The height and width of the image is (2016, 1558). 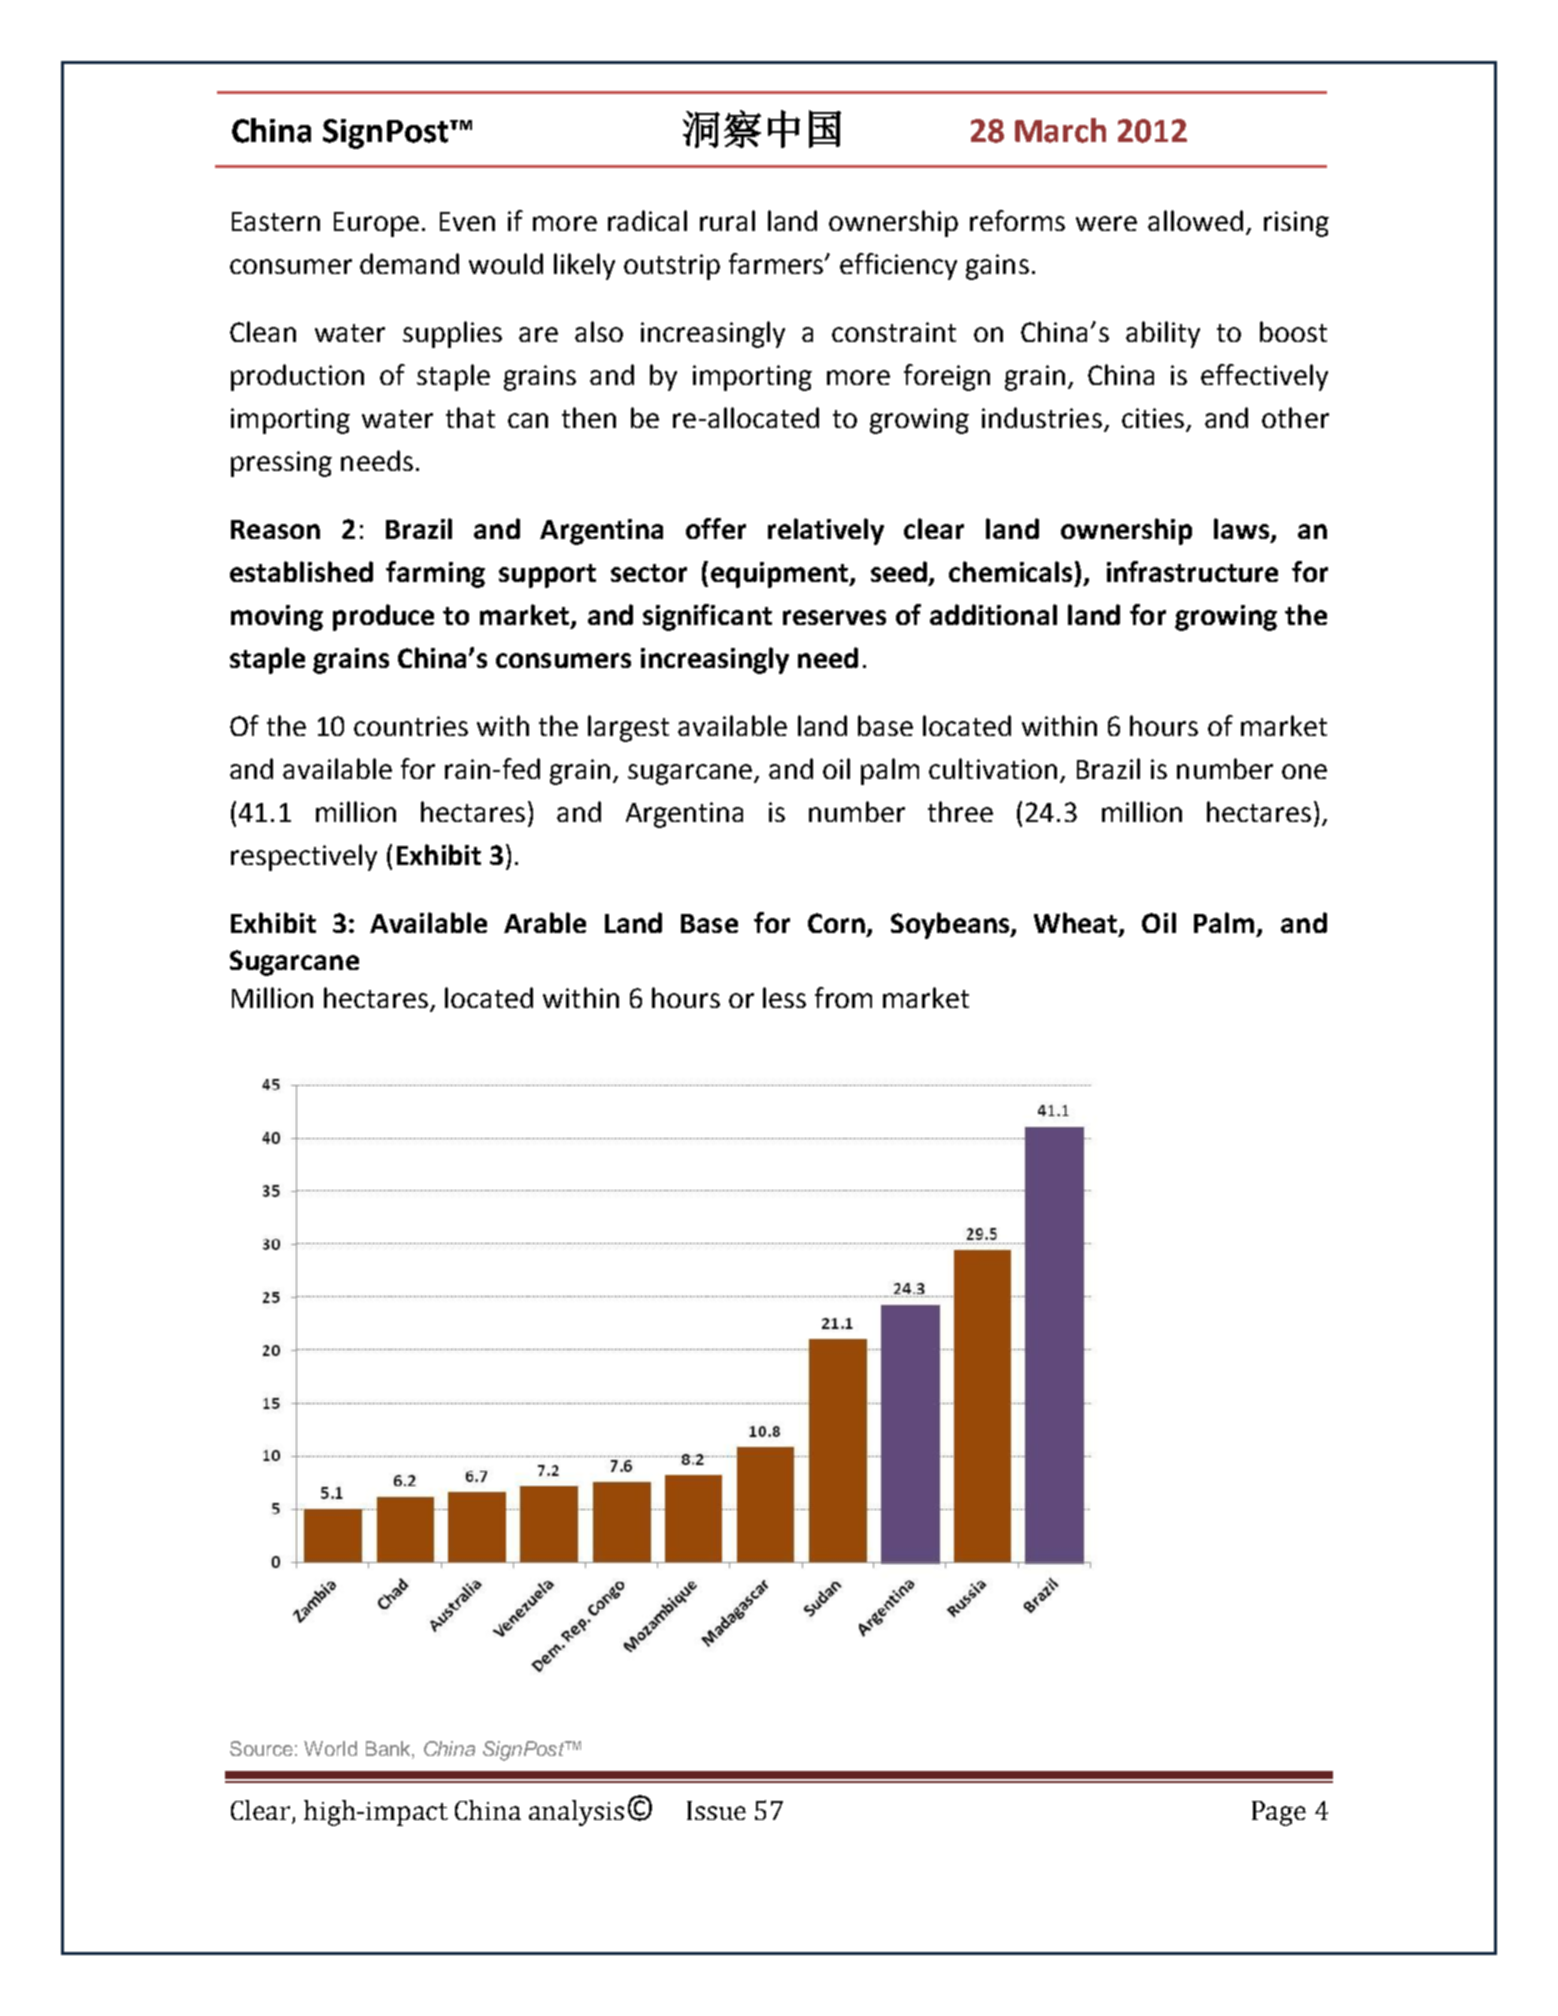 What do you see at coordinates (389, 1748) in the image?
I see `Bank` at bounding box center [389, 1748].
